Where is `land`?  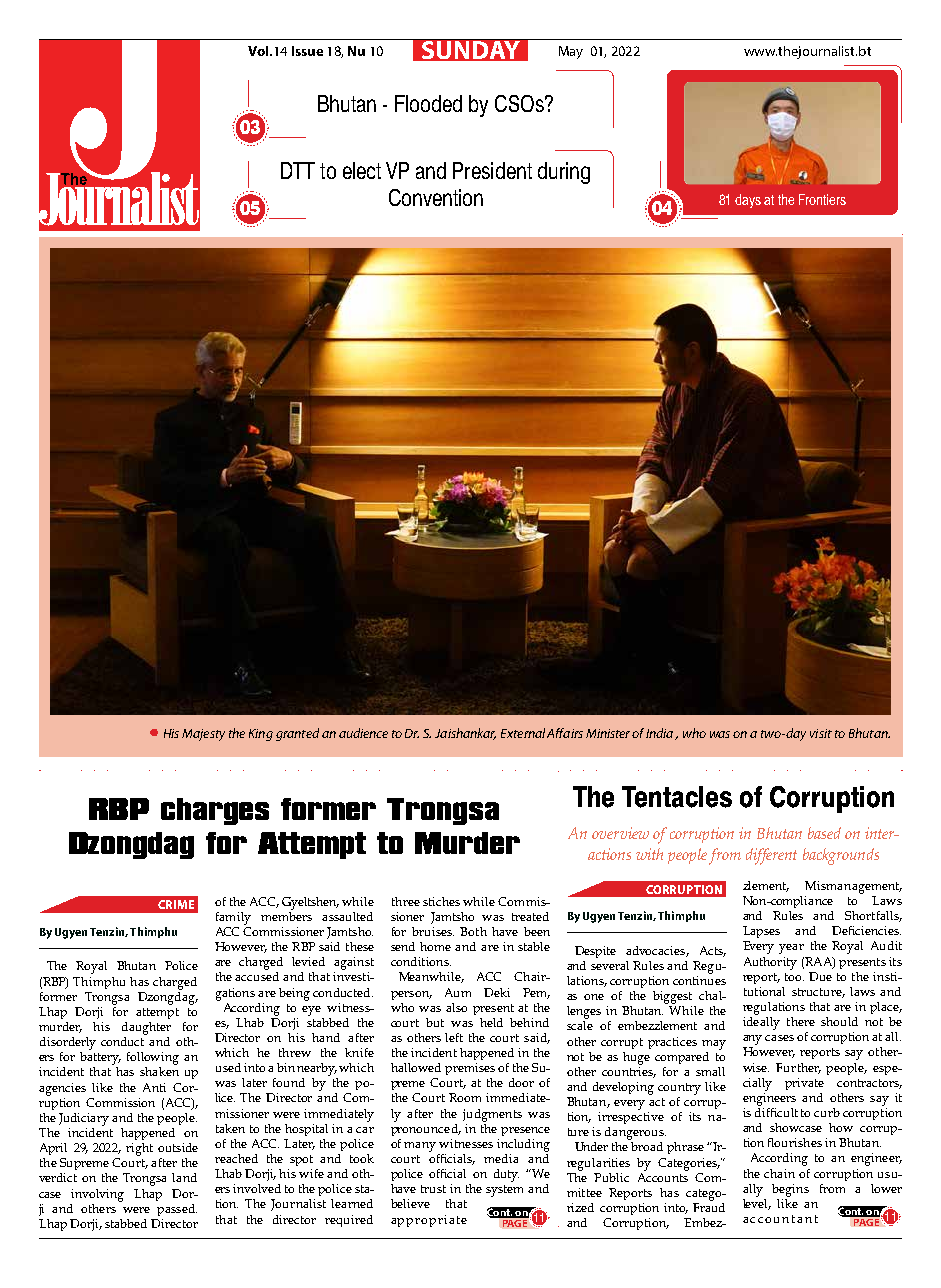
land is located at coordinates (184, 1177).
